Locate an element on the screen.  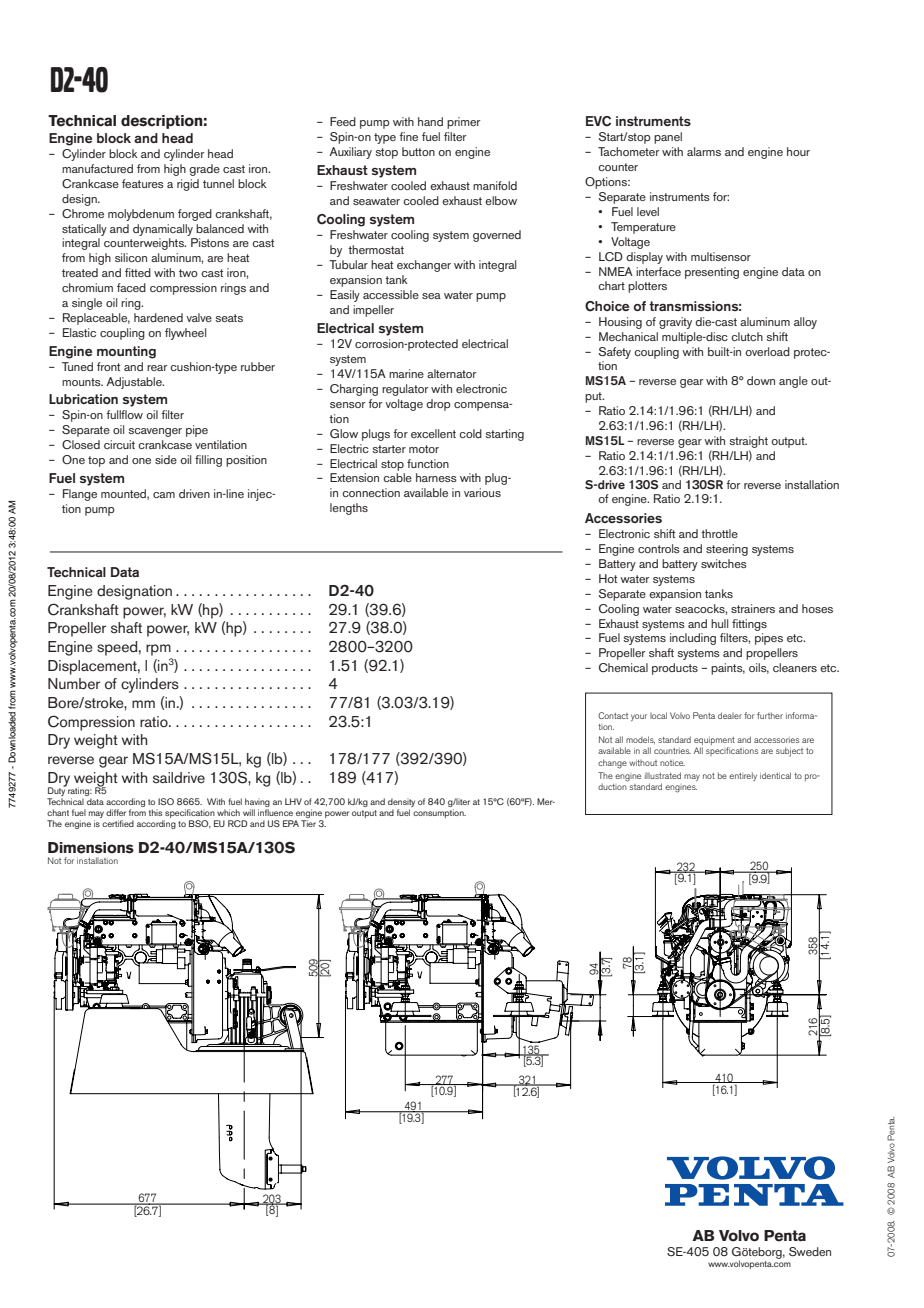
fine is located at coordinates (408, 136).
